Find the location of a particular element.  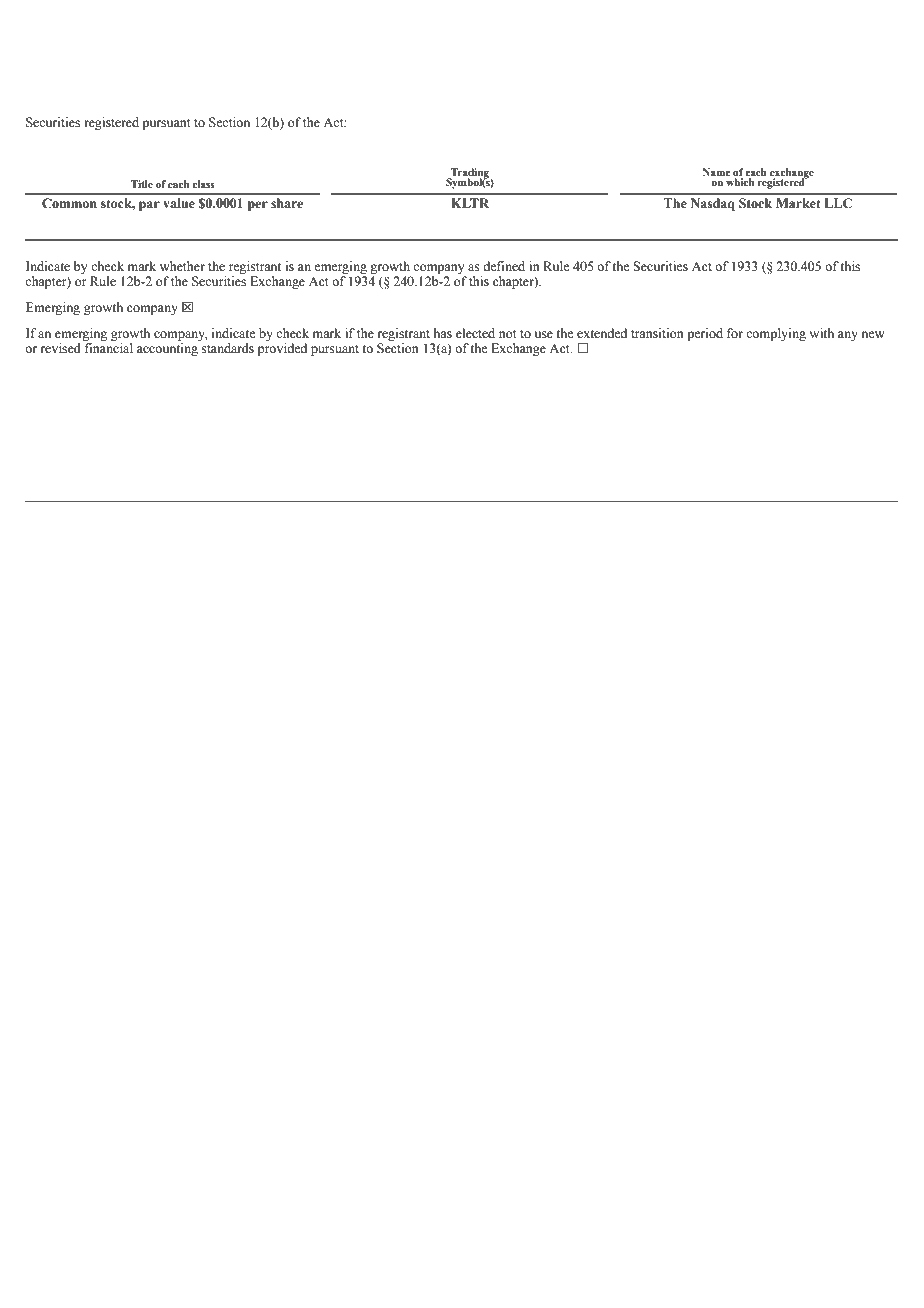

par is located at coordinates (149, 206).
